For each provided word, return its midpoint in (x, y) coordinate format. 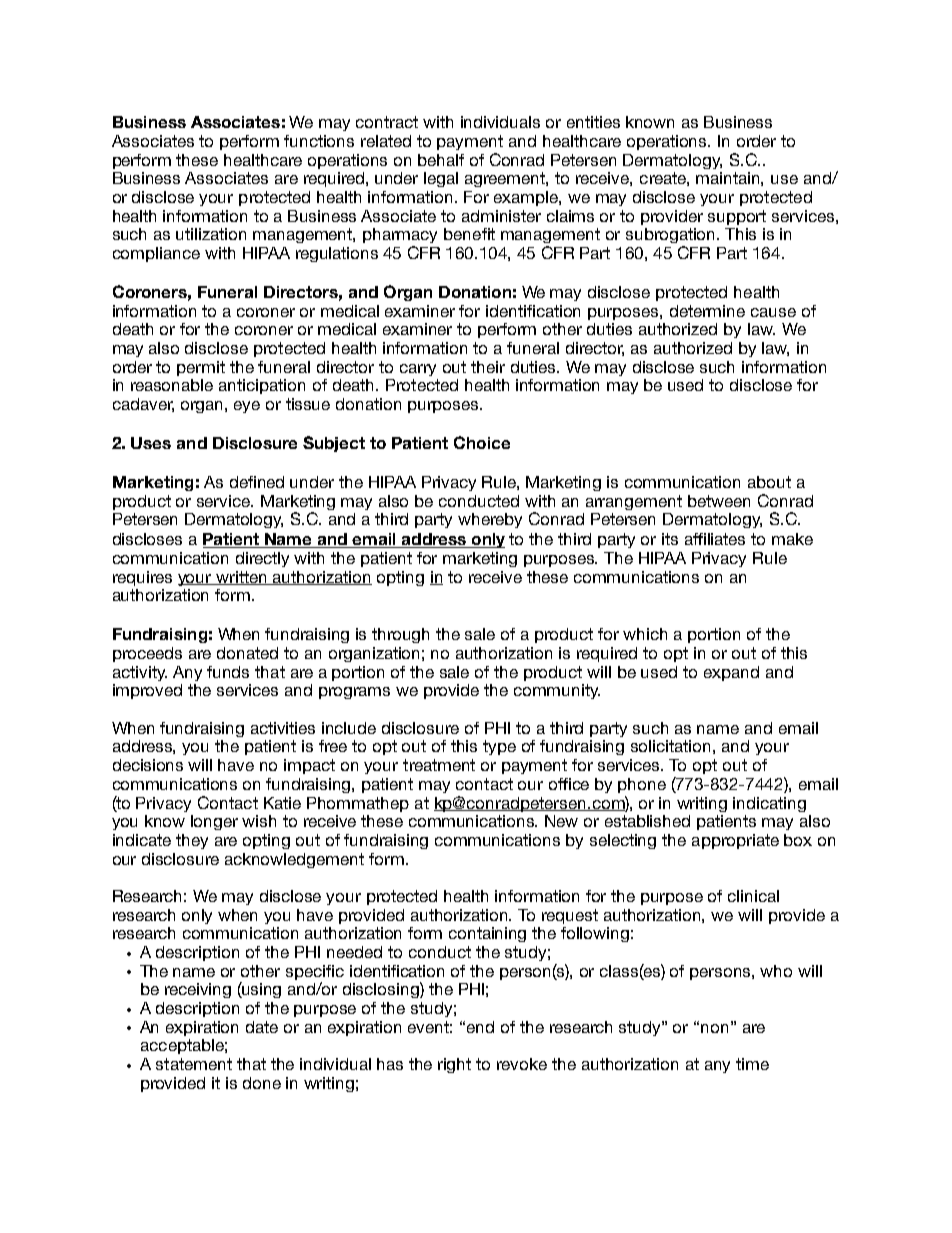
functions (319, 141)
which (645, 634)
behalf (441, 160)
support (737, 217)
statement (194, 1064)
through (400, 635)
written (242, 578)
